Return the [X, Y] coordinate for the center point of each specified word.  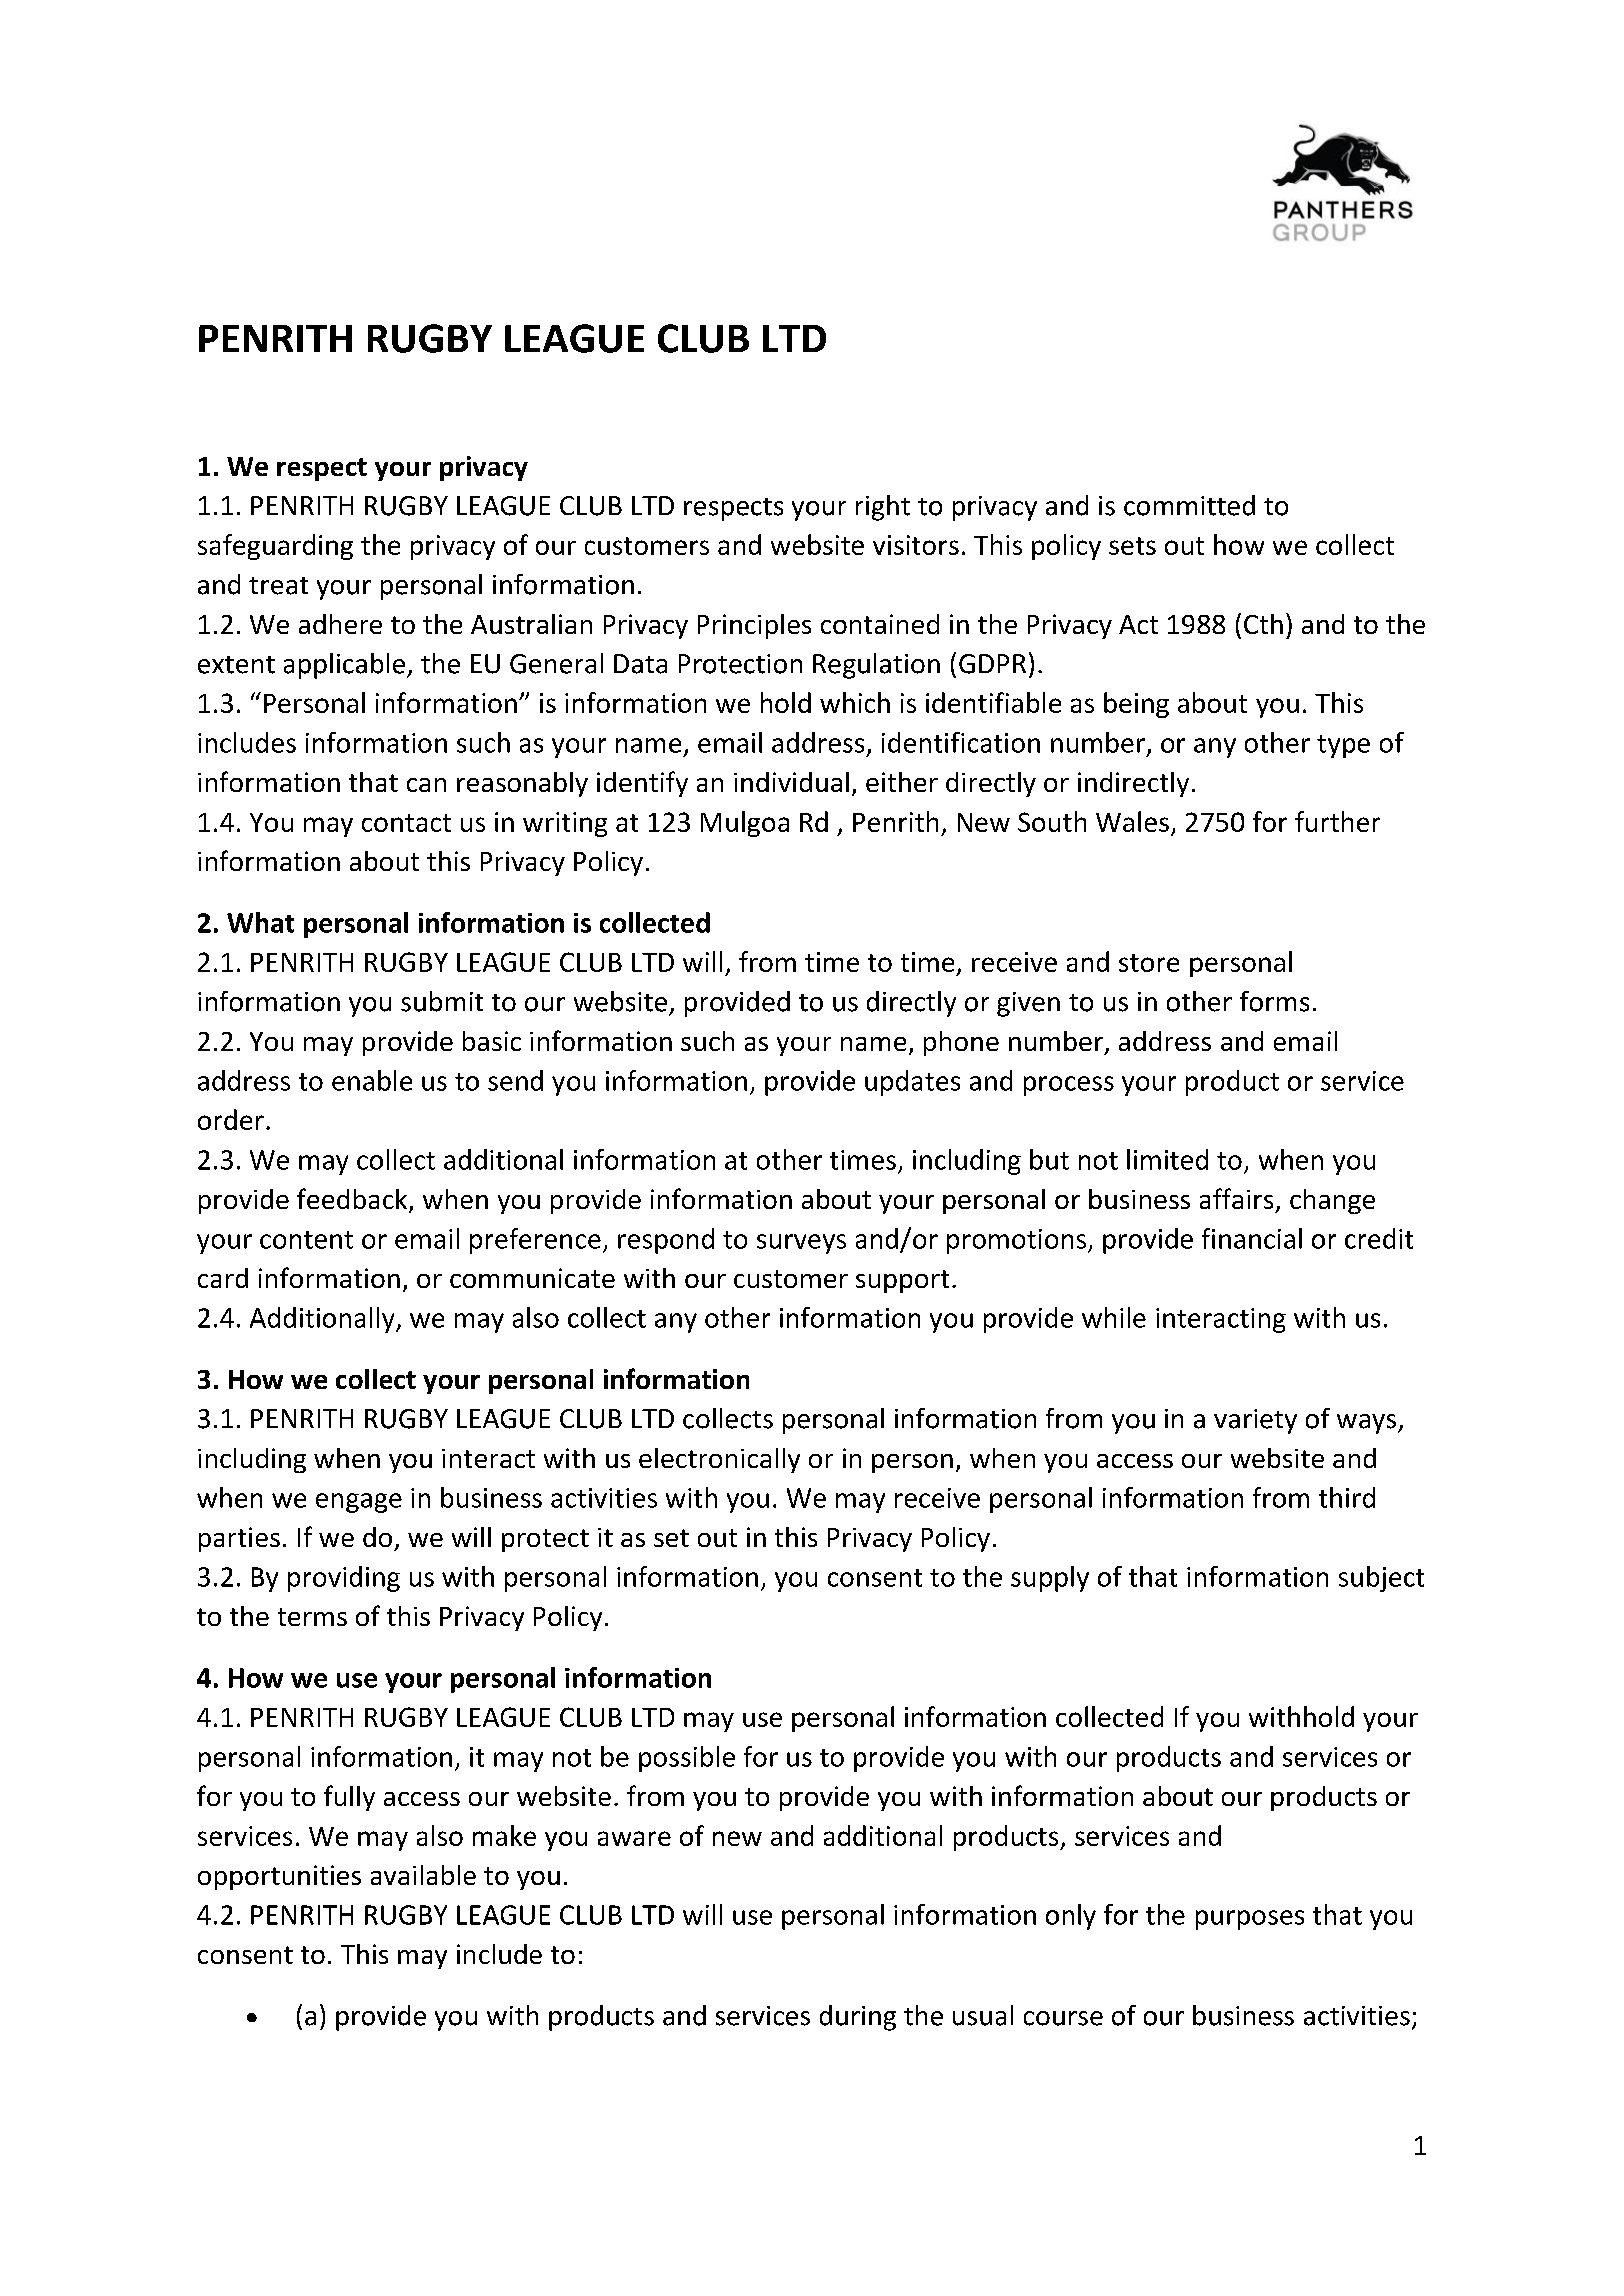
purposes [1250, 1920]
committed [1189, 505]
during [858, 2018]
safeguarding [275, 547]
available [423, 1875]
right [883, 508]
